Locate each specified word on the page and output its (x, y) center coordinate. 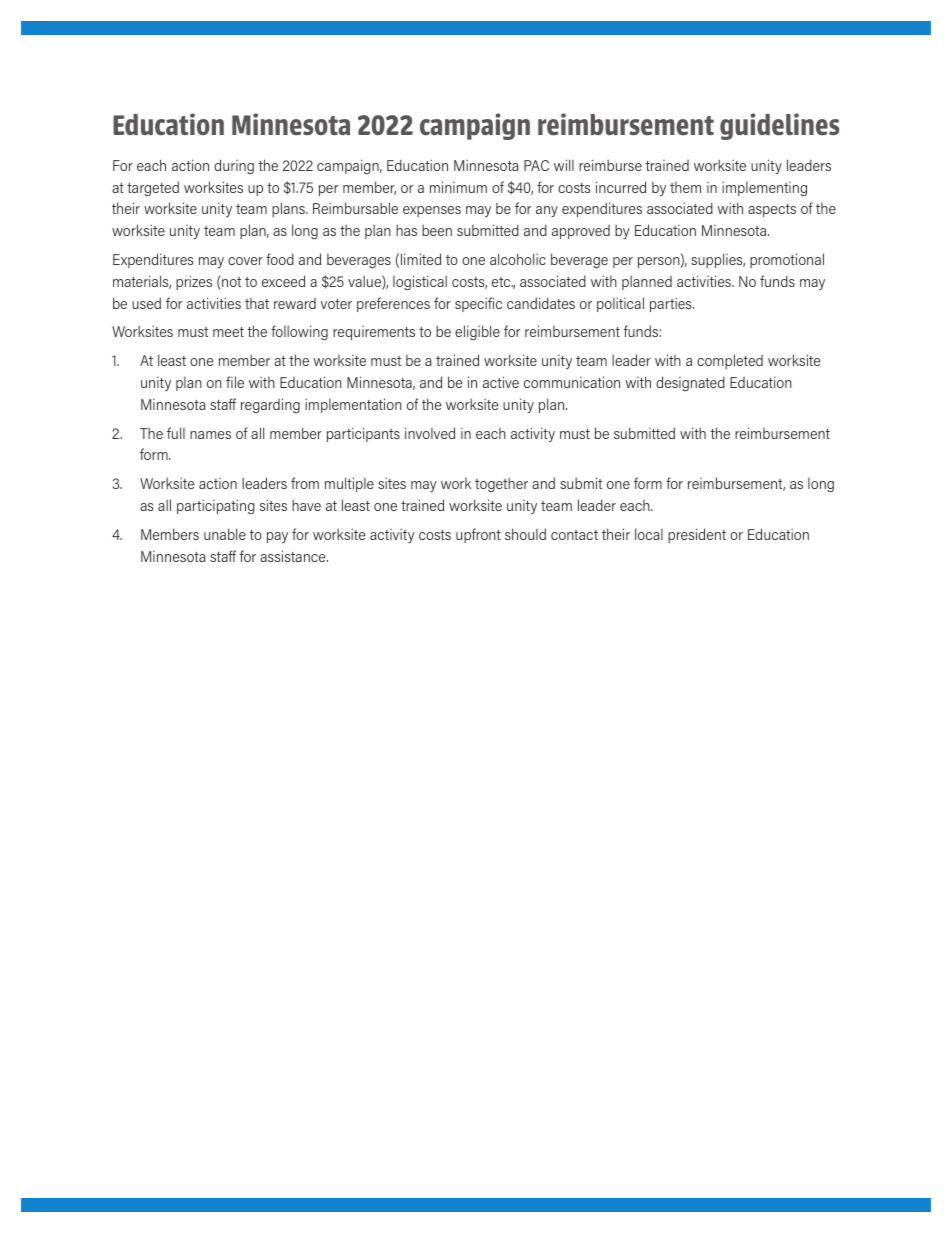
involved (430, 433)
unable (225, 534)
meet (228, 332)
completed (730, 361)
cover (245, 261)
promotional (787, 260)
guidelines (779, 126)
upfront (478, 535)
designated (690, 384)
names (210, 435)
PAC (536, 165)
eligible (477, 332)
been (437, 230)
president (697, 535)
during (234, 167)
